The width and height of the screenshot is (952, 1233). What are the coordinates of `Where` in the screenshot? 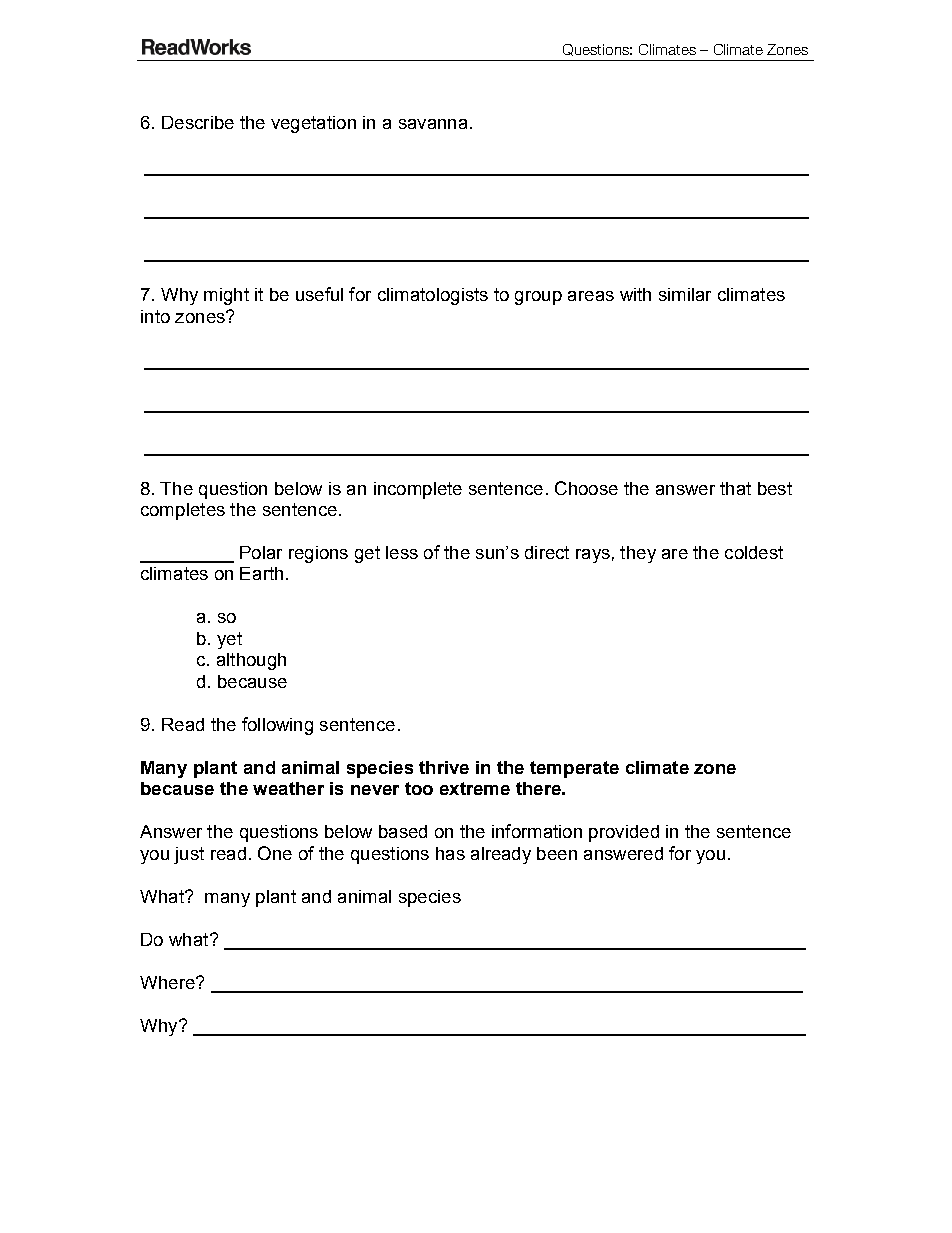 It's located at (168, 982).
